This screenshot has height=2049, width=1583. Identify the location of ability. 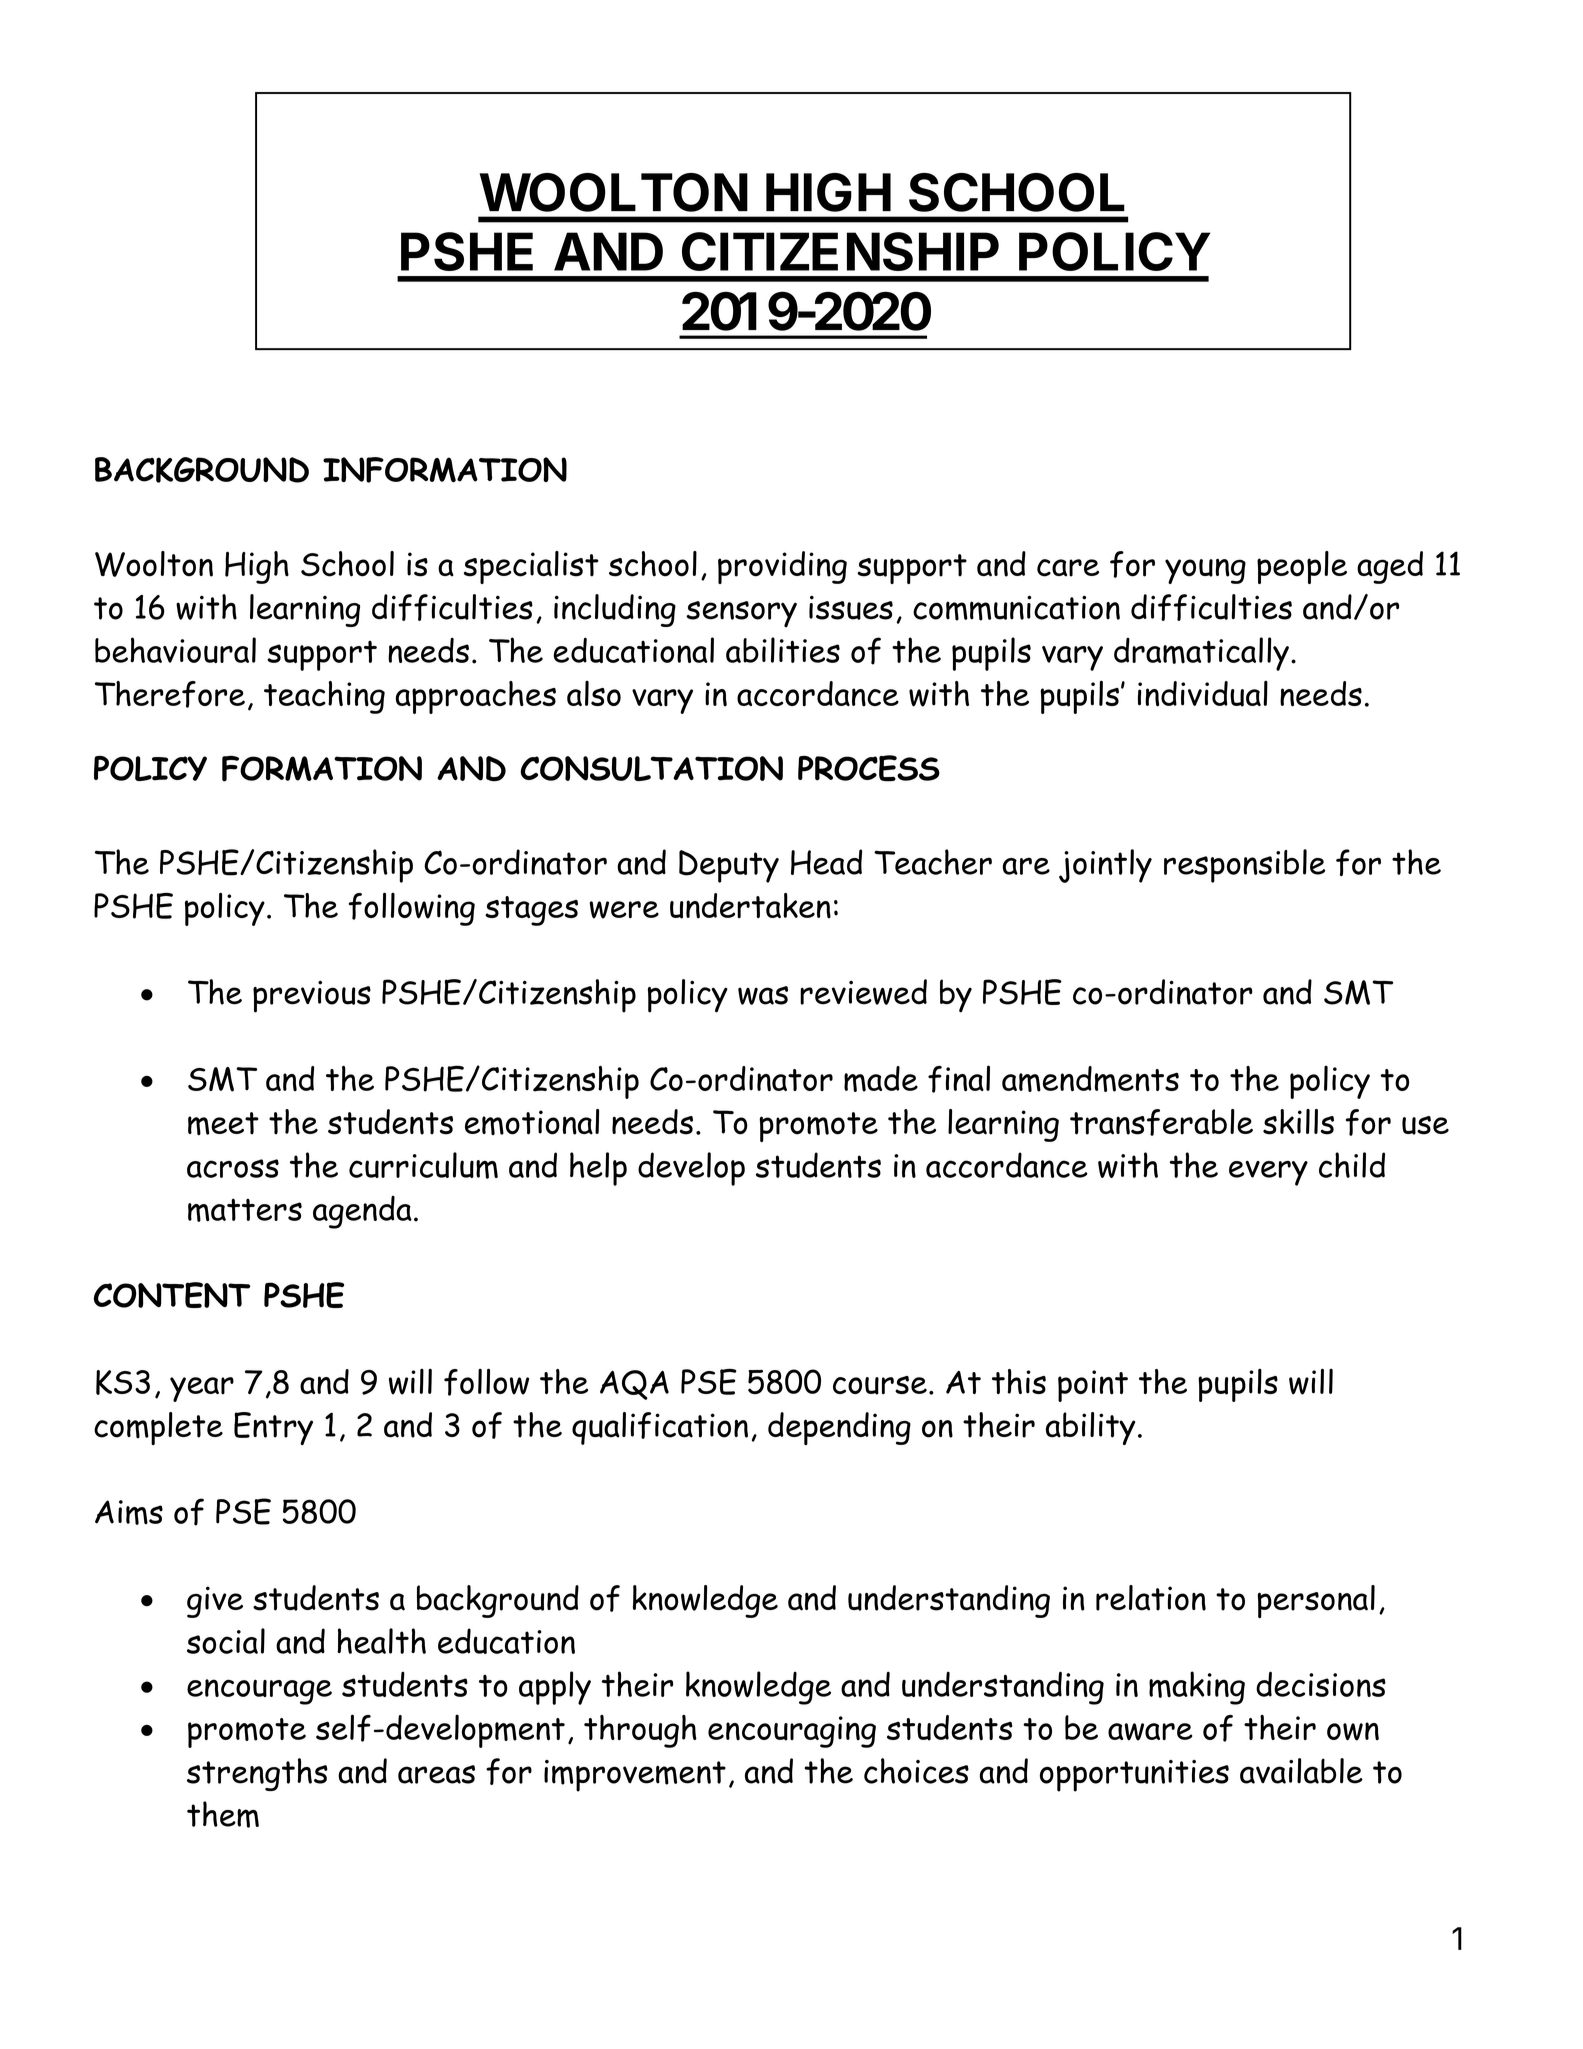
(1090, 1428).
